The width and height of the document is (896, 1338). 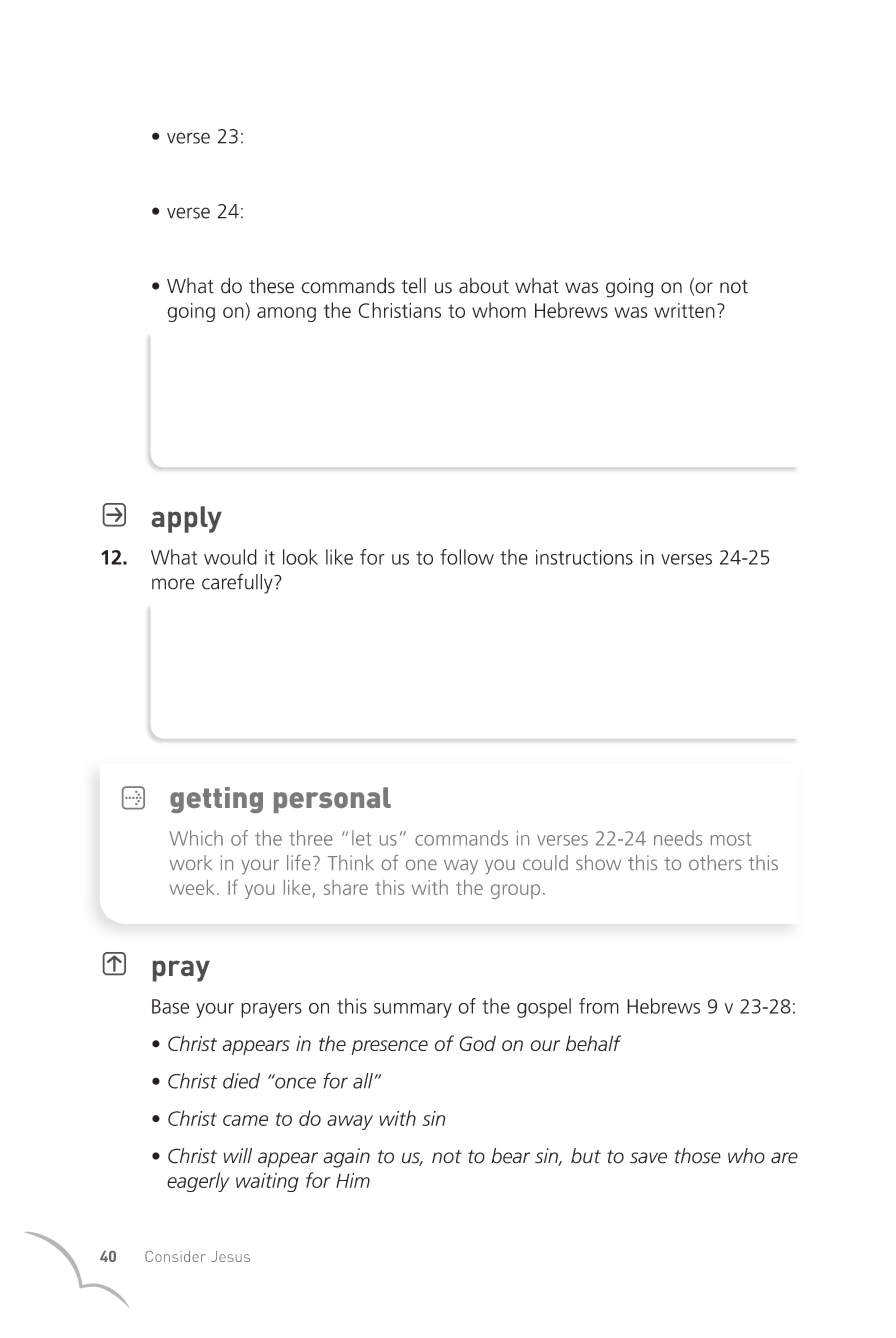 I want to click on Jesus, so click(x=230, y=1256).
